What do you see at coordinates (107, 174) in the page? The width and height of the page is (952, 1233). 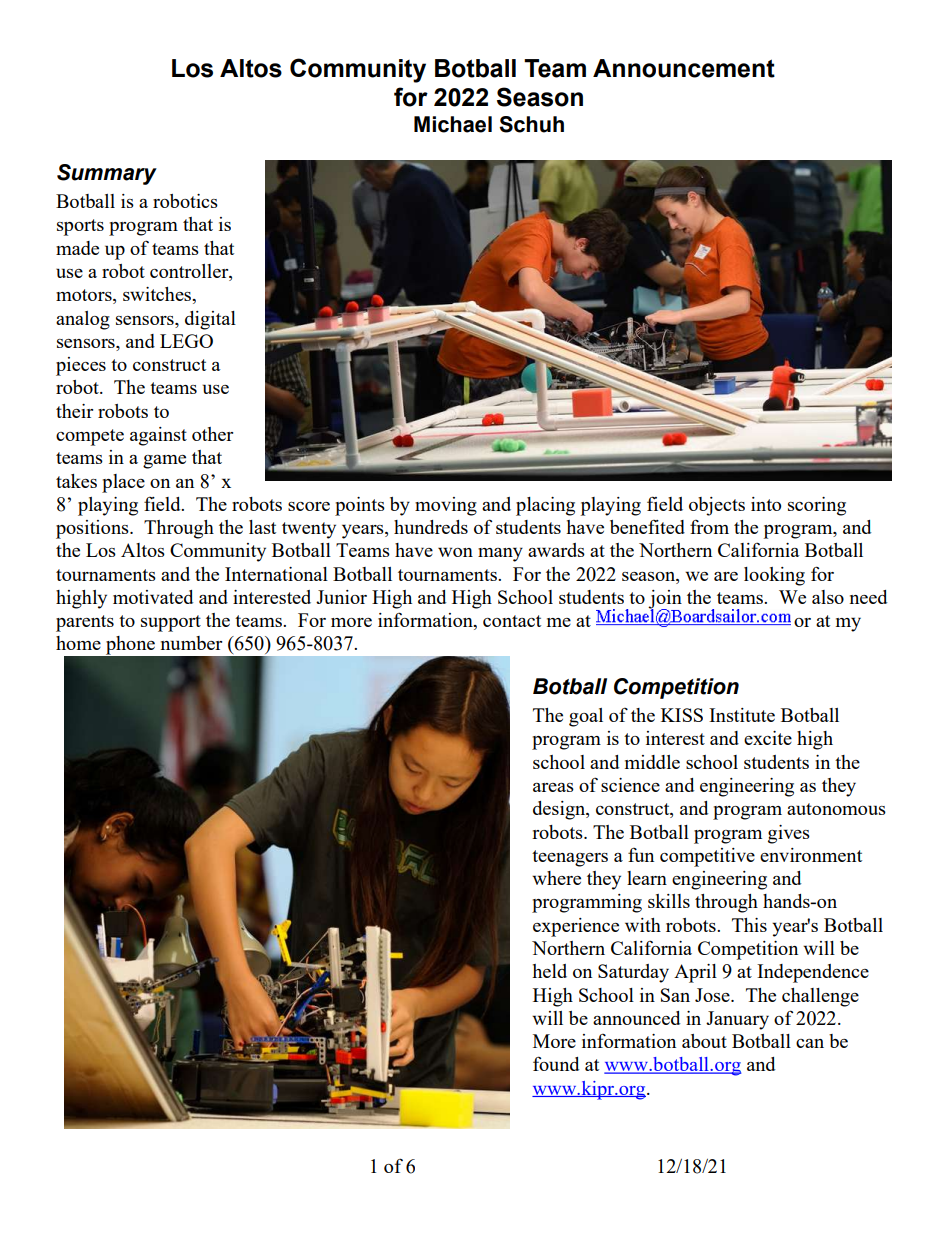 I see `Summary` at bounding box center [107, 174].
